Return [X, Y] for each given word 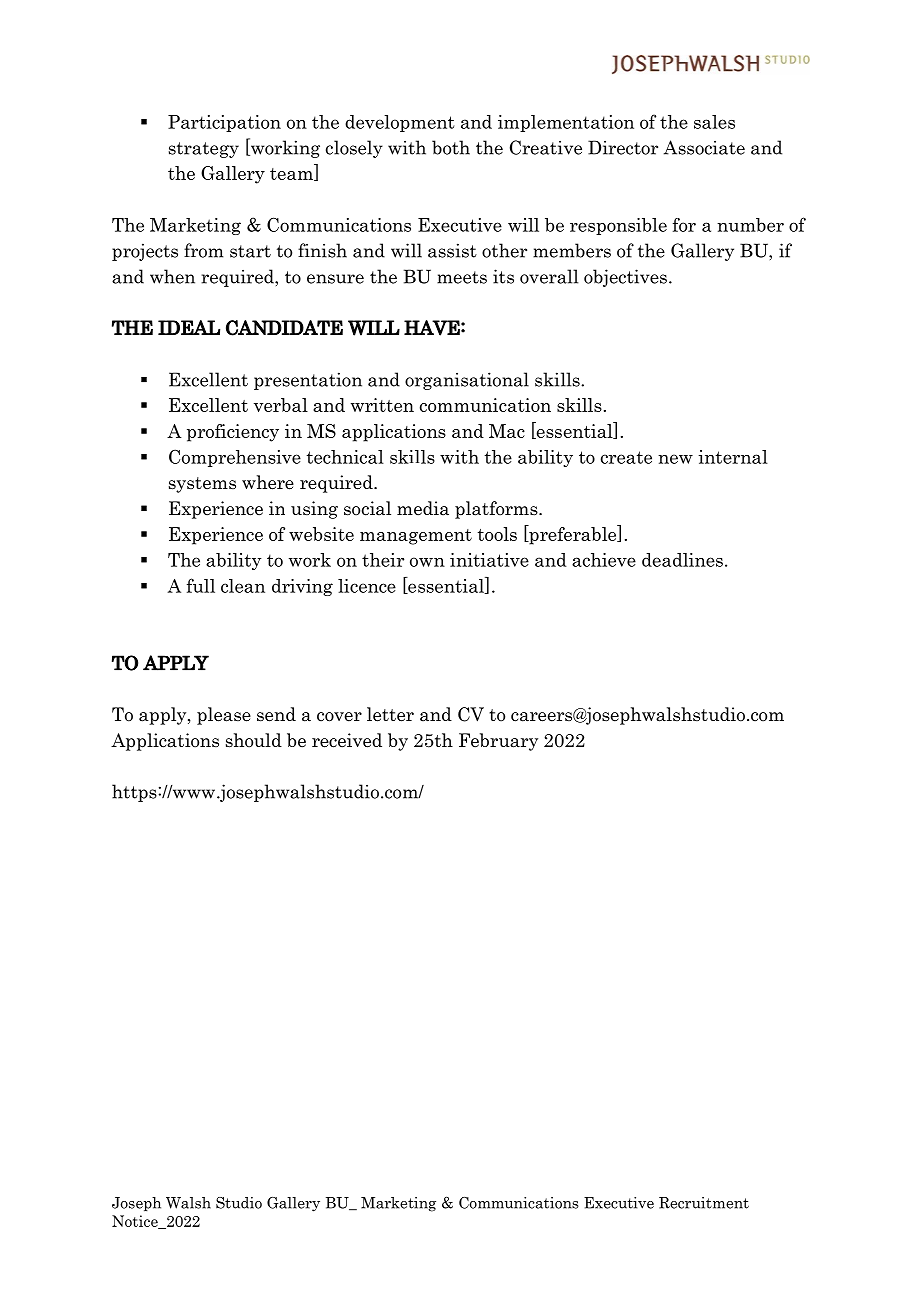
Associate [704, 147]
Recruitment [704, 1203]
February [498, 742]
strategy [204, 150]
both [451, 147]
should [254, 740]
